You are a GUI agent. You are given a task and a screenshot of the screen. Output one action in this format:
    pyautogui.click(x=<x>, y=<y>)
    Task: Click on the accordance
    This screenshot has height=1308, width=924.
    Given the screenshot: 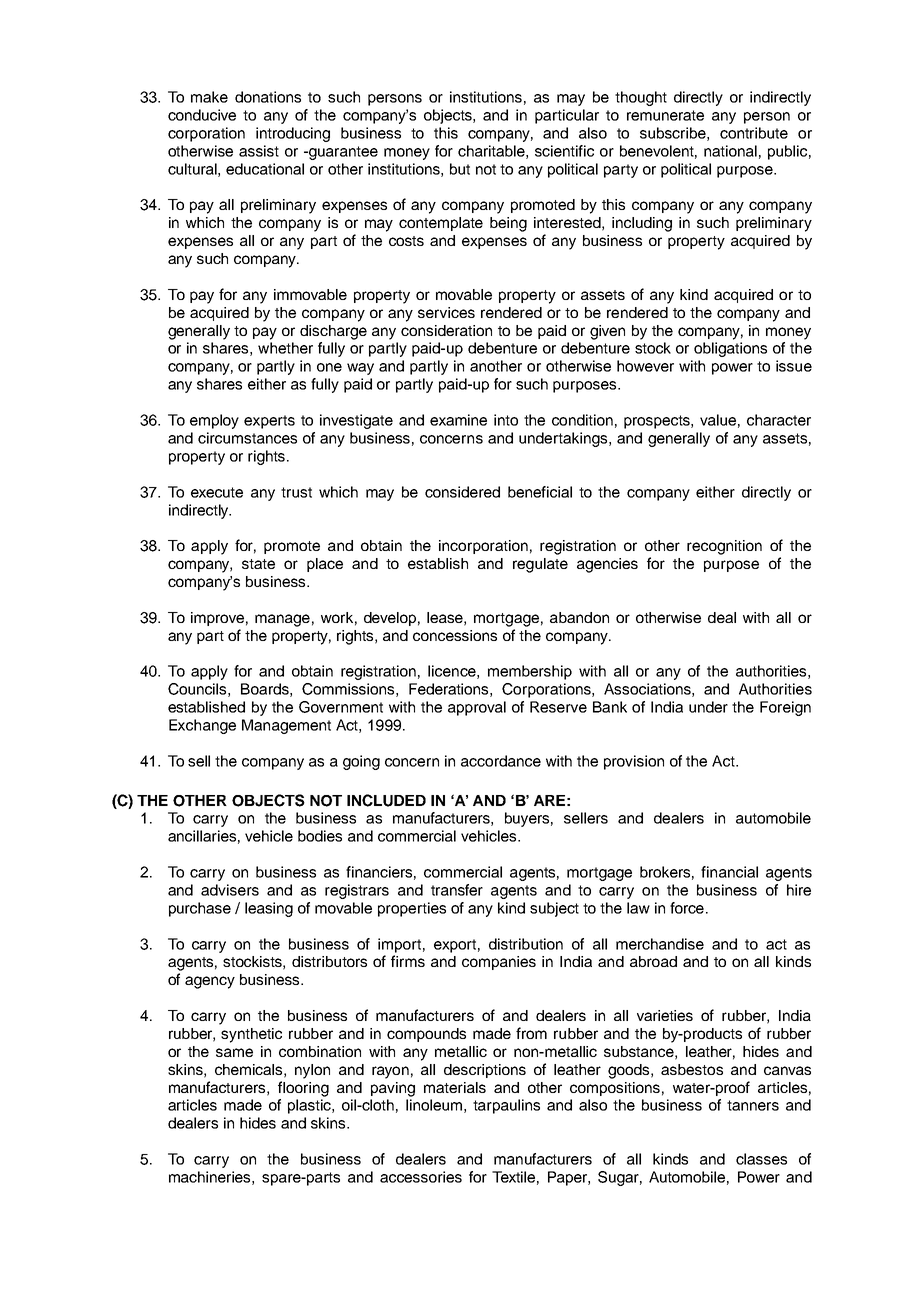 What is the action you would take?
    pyautogui.click(x=501, y=761)
